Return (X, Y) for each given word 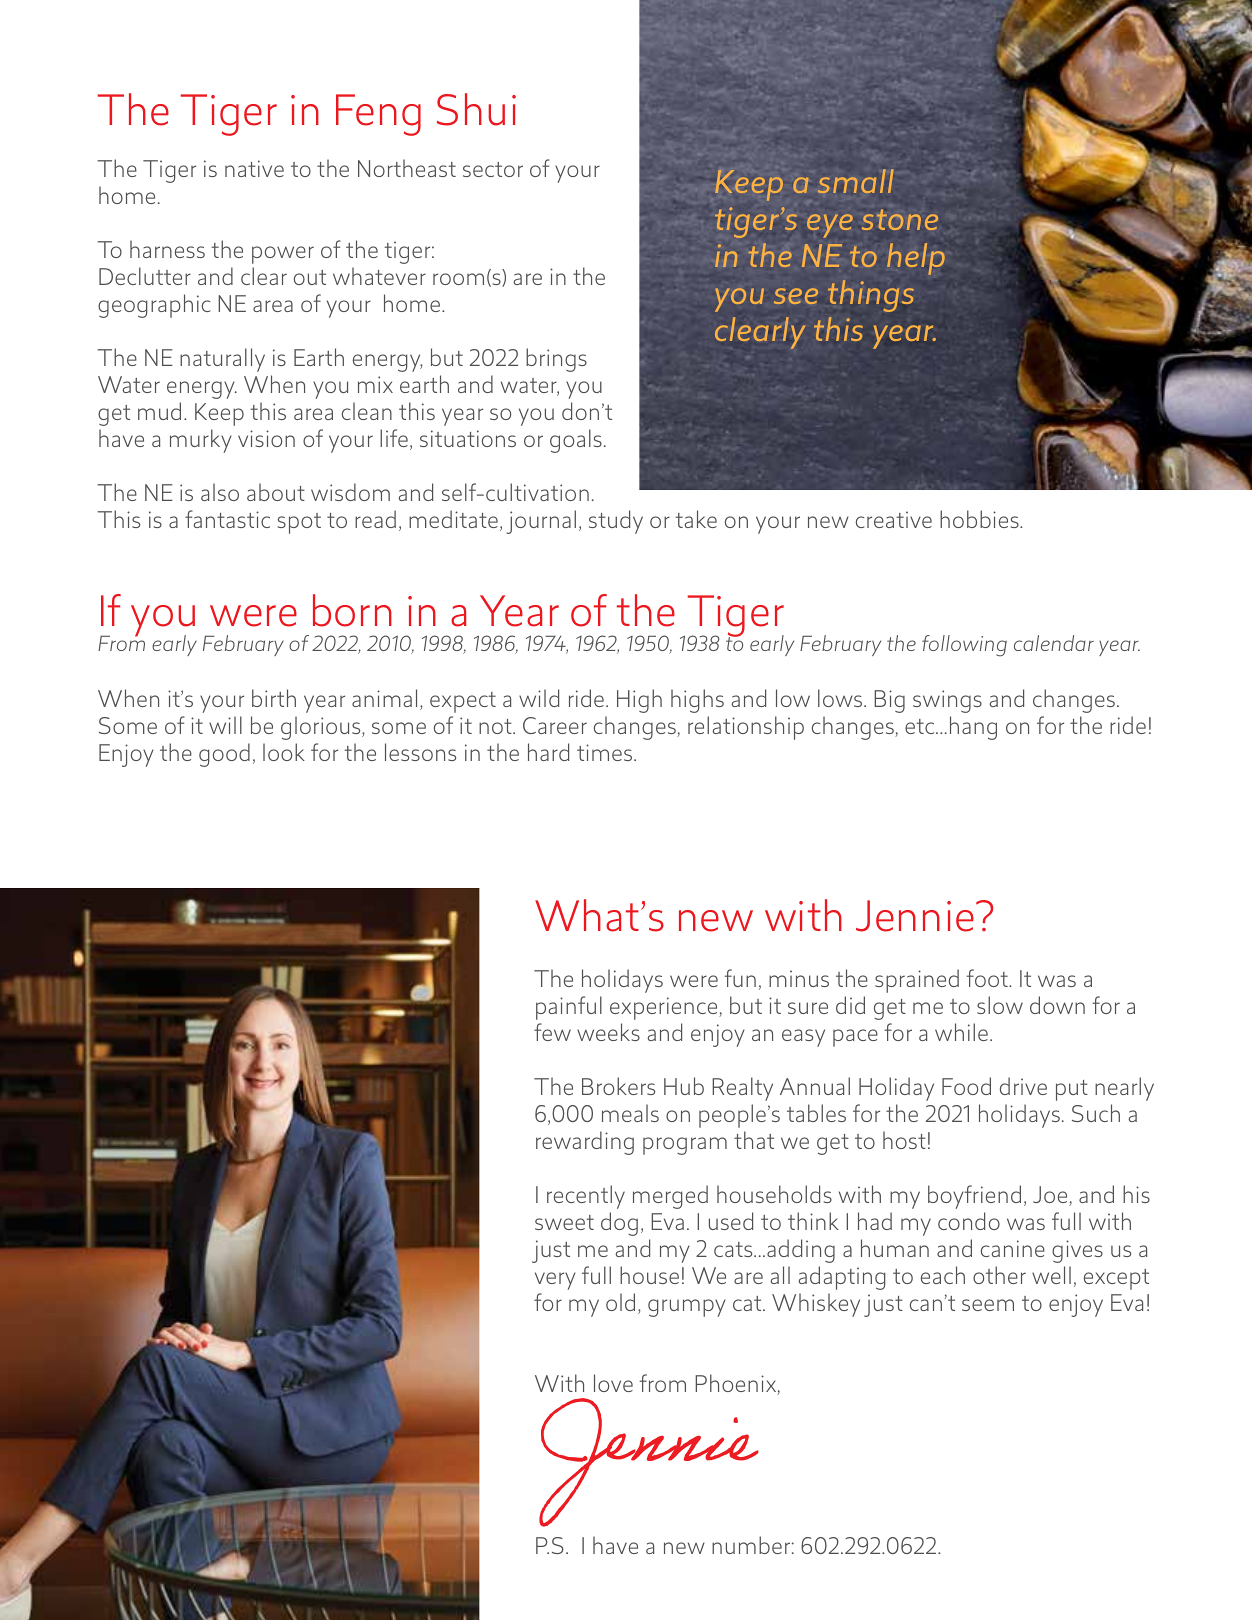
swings (947, 701)
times (606, 752)
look (284, 752)
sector (493, 169)
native (254, 168)
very (555, 1281)
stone (900, 219)
